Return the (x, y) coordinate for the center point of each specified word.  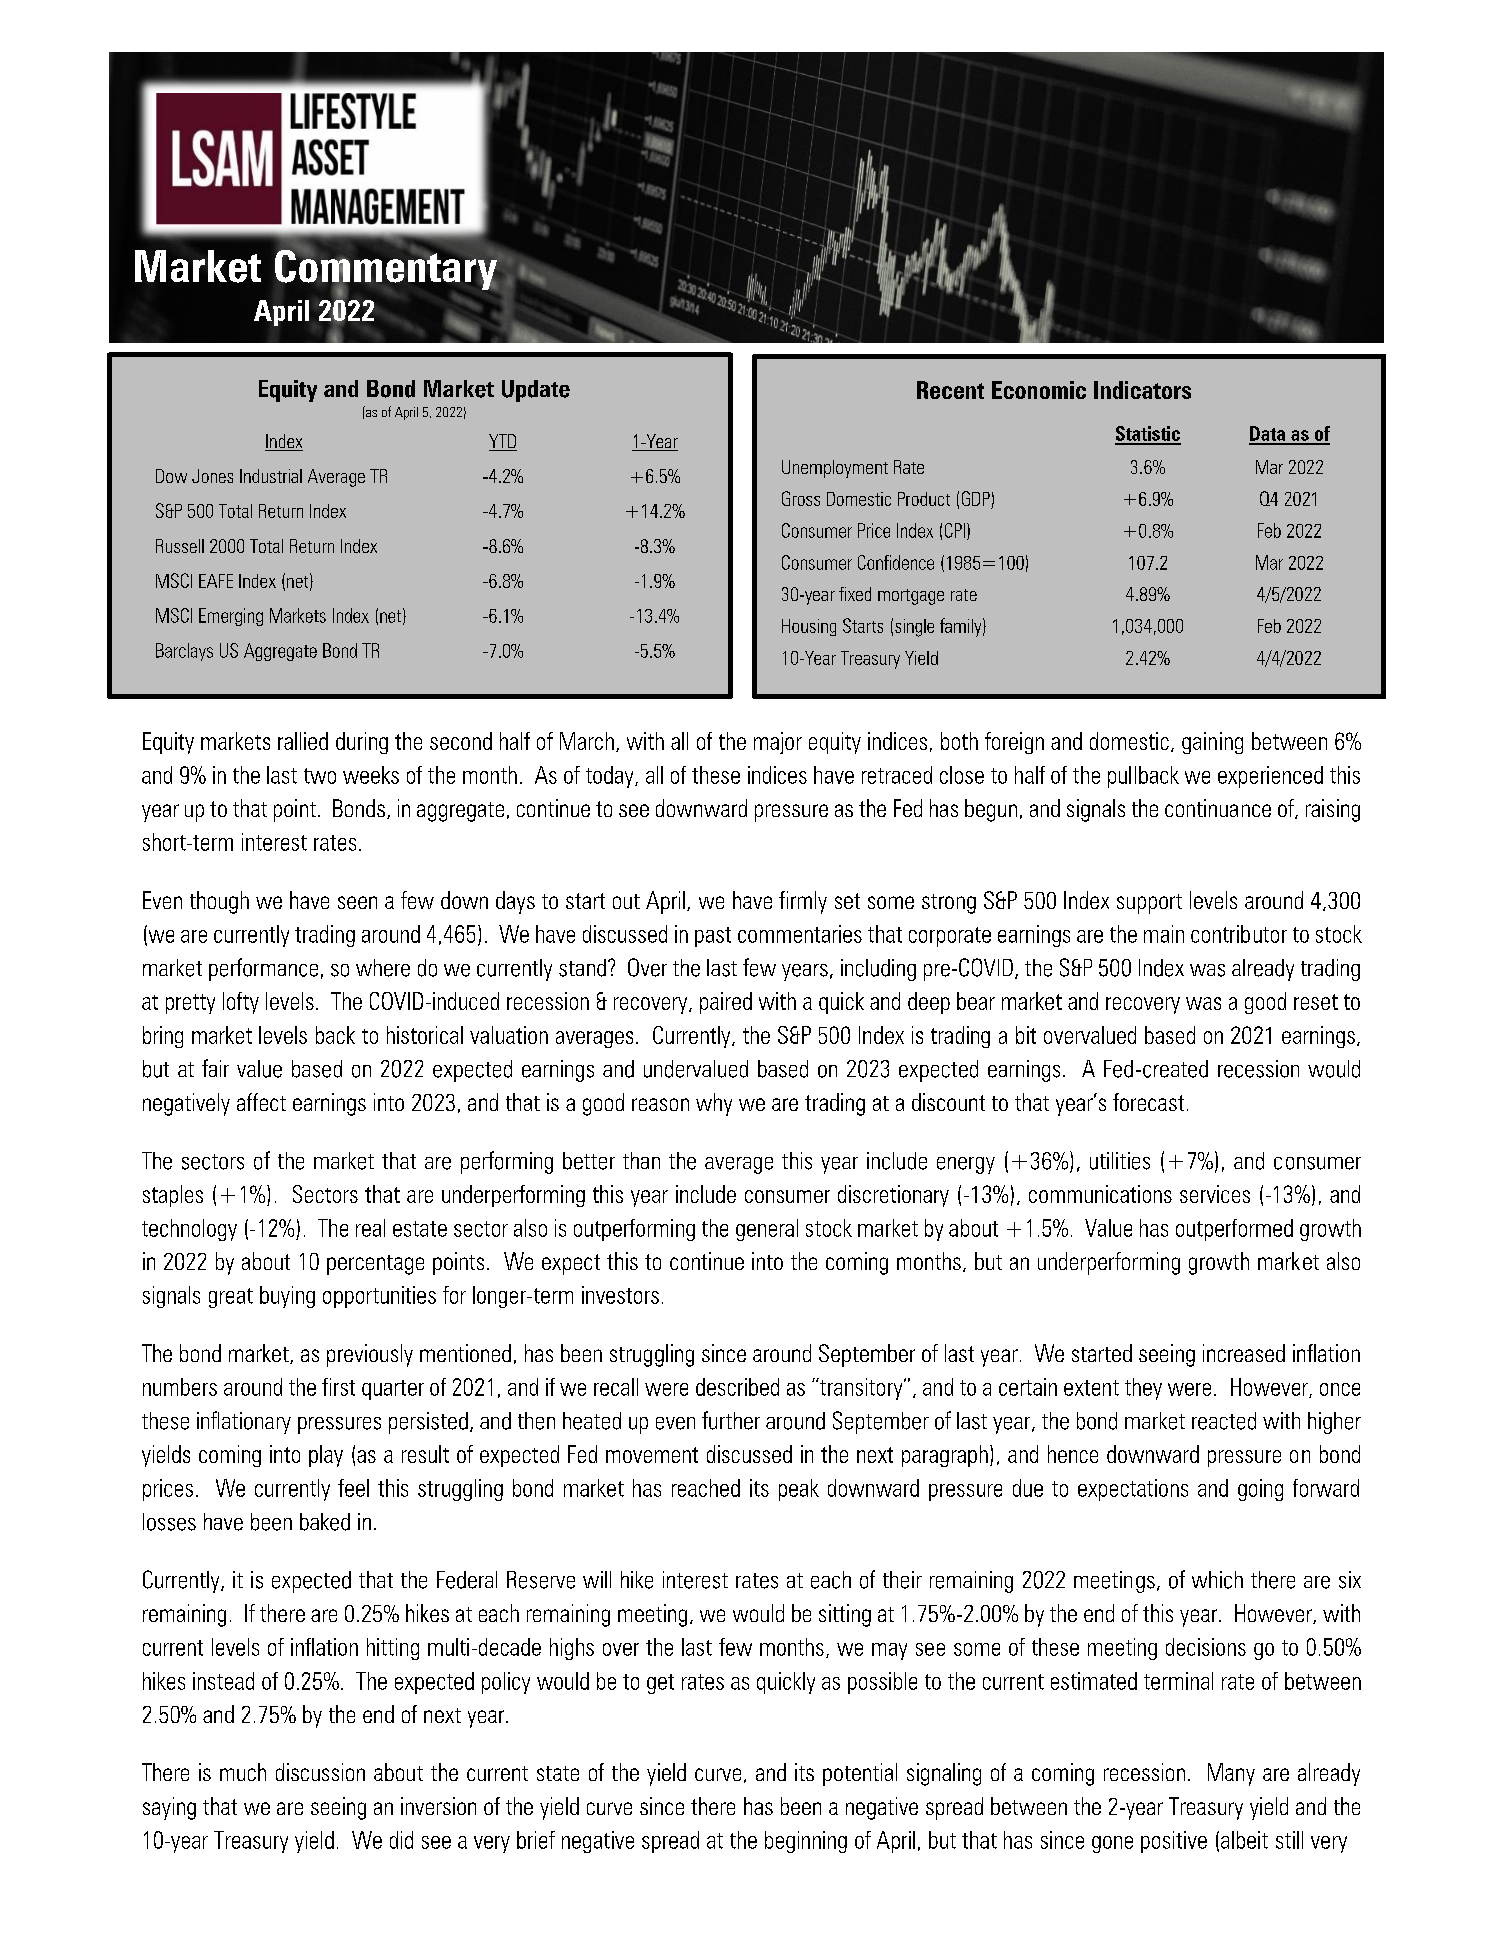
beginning (806, 1842)
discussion (320, 1772)
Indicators (1142, 390)
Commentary (387, 270)
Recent (950, 390)
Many (1231, 1774)
